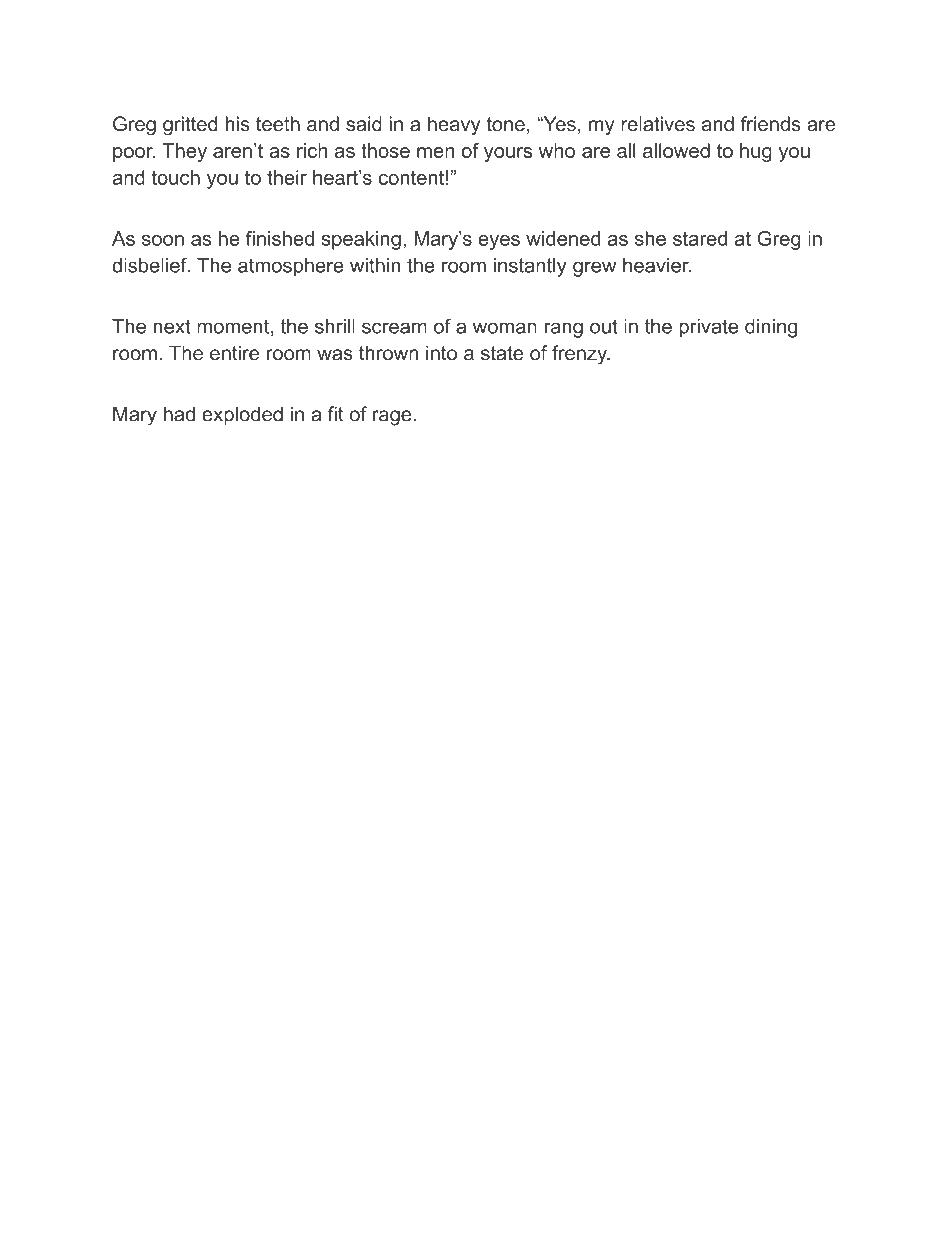  I want to click on frenzy, so click(580, 355).
